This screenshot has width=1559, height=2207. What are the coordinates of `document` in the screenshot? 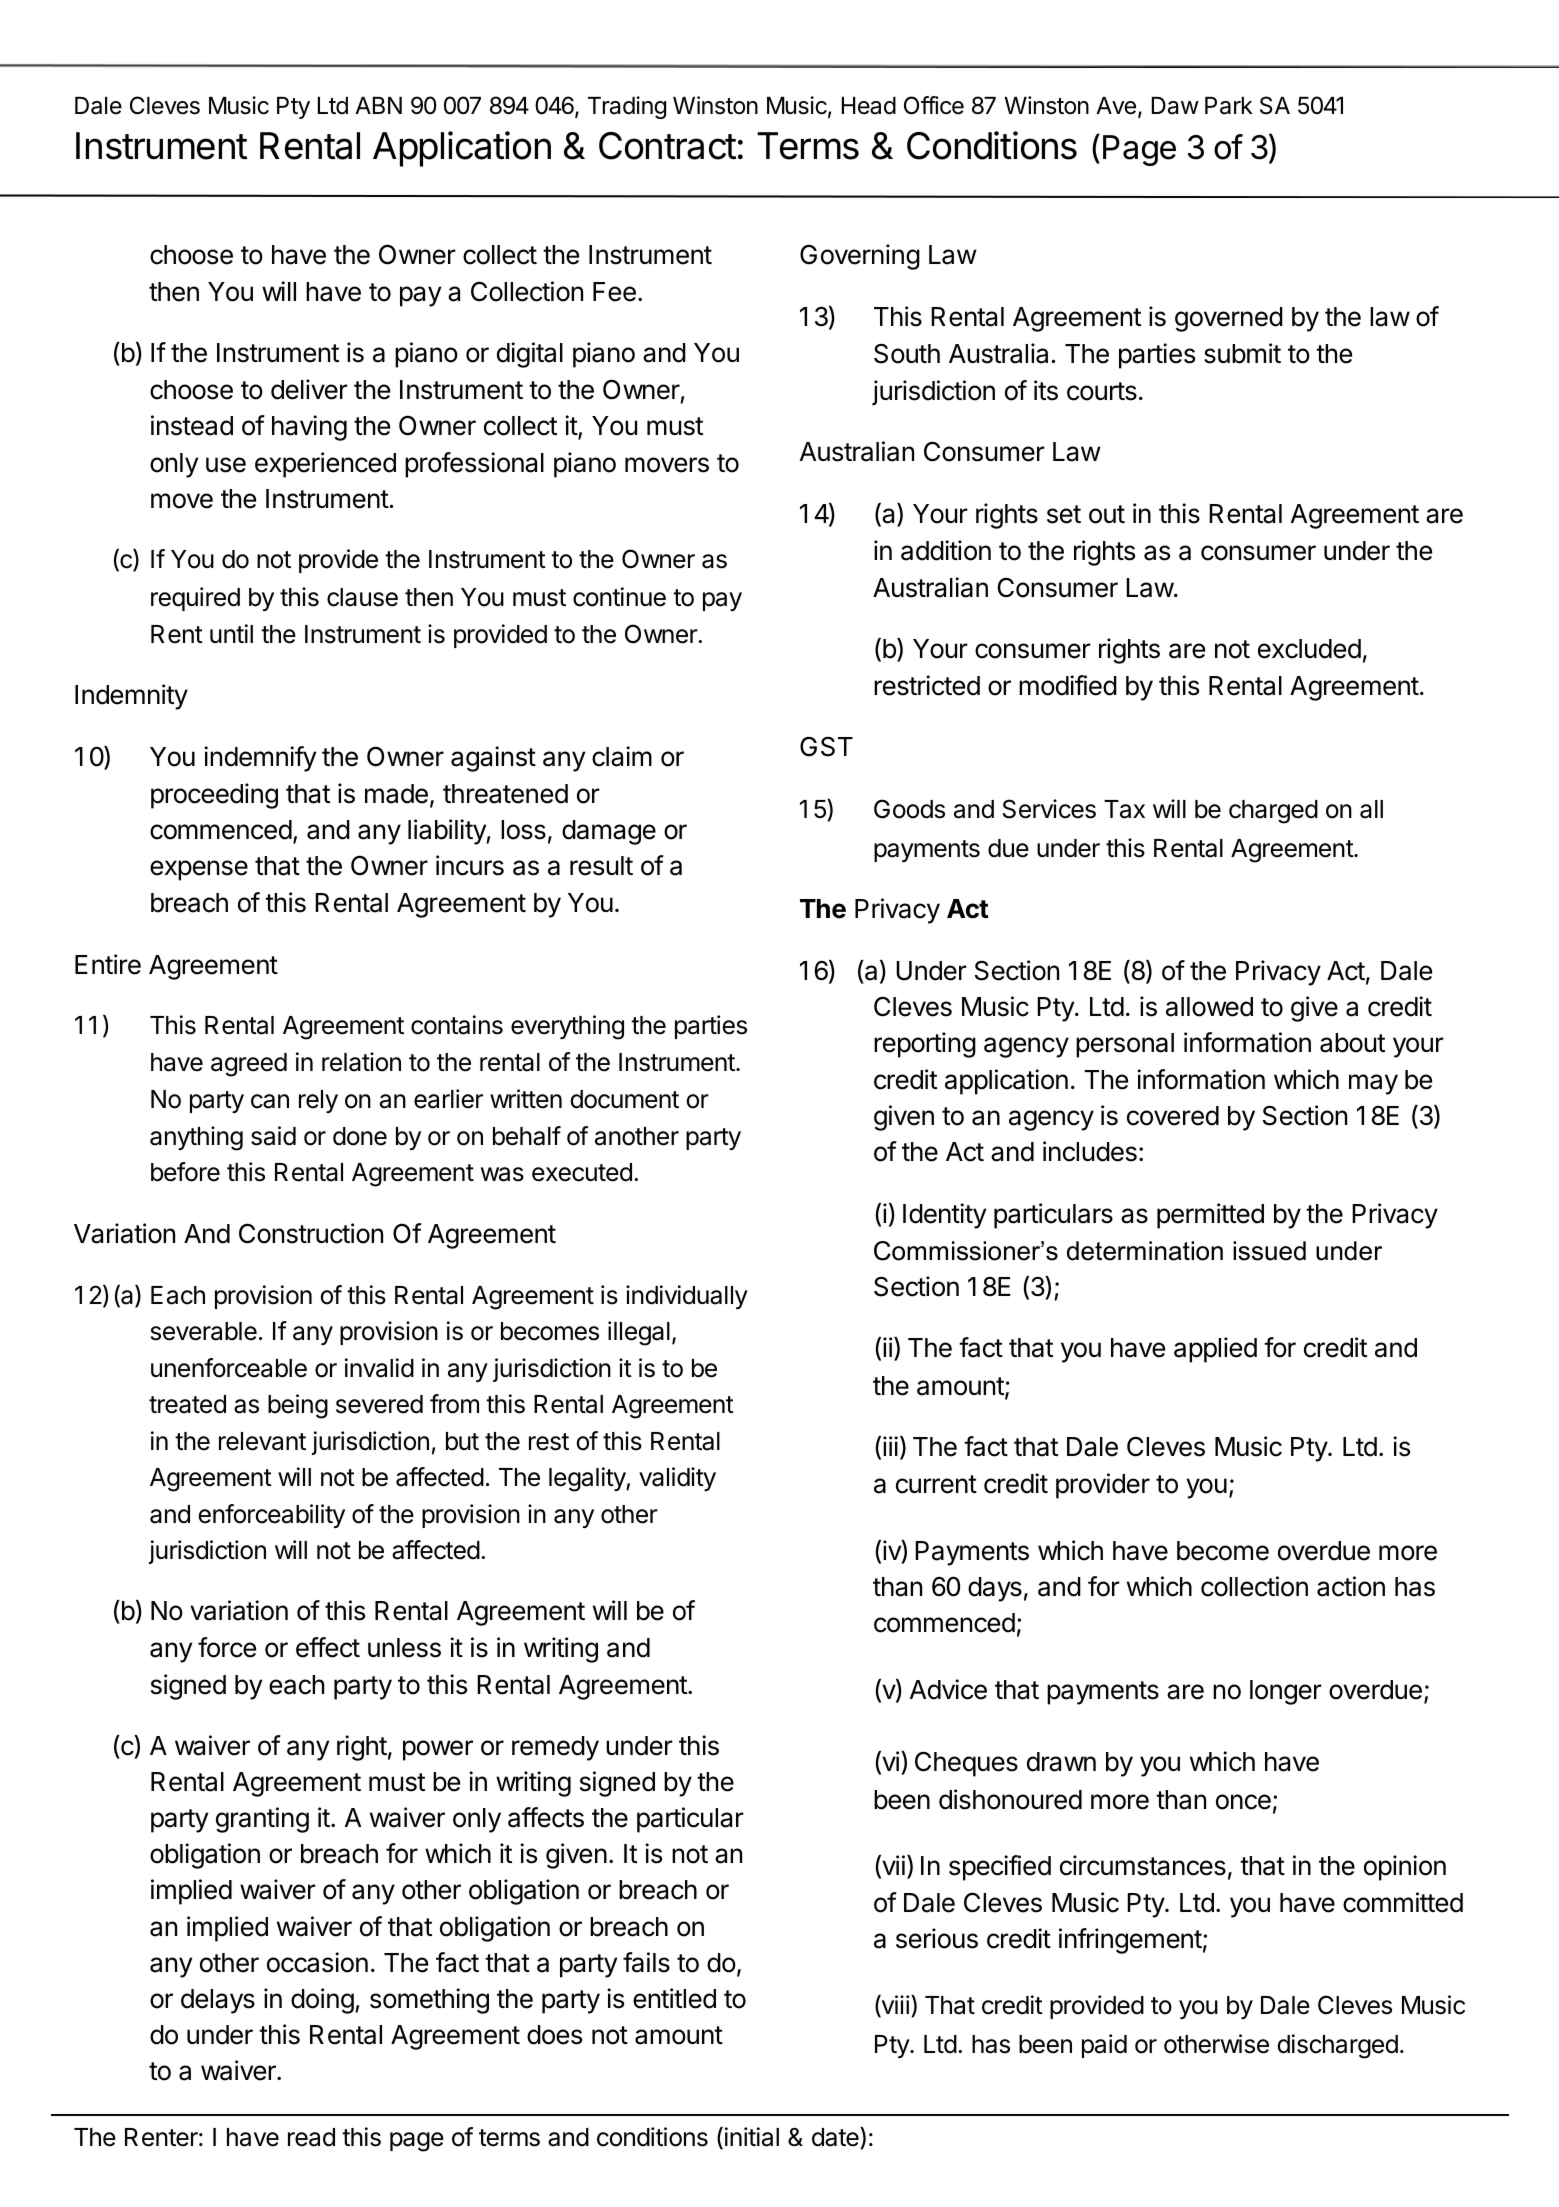 It's located at (624, 1099).
